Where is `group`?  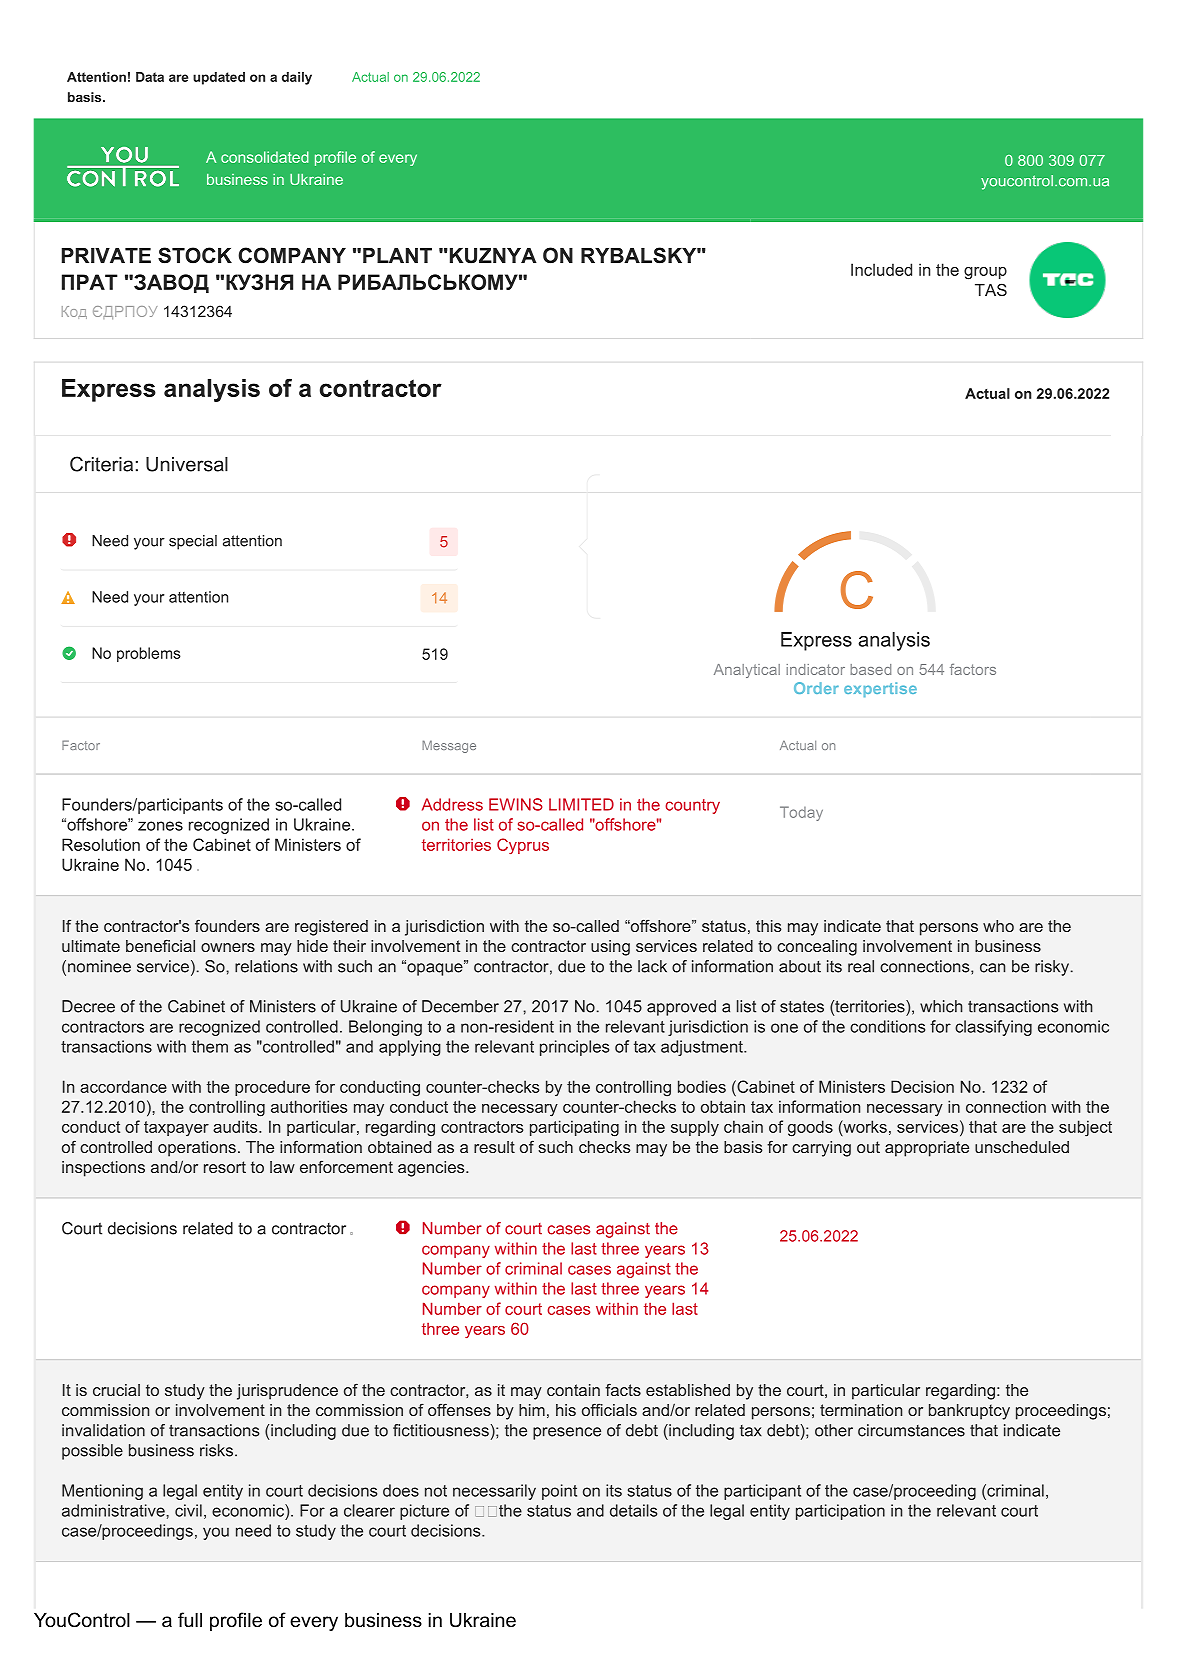 group is located at coordinates (985, 273).
